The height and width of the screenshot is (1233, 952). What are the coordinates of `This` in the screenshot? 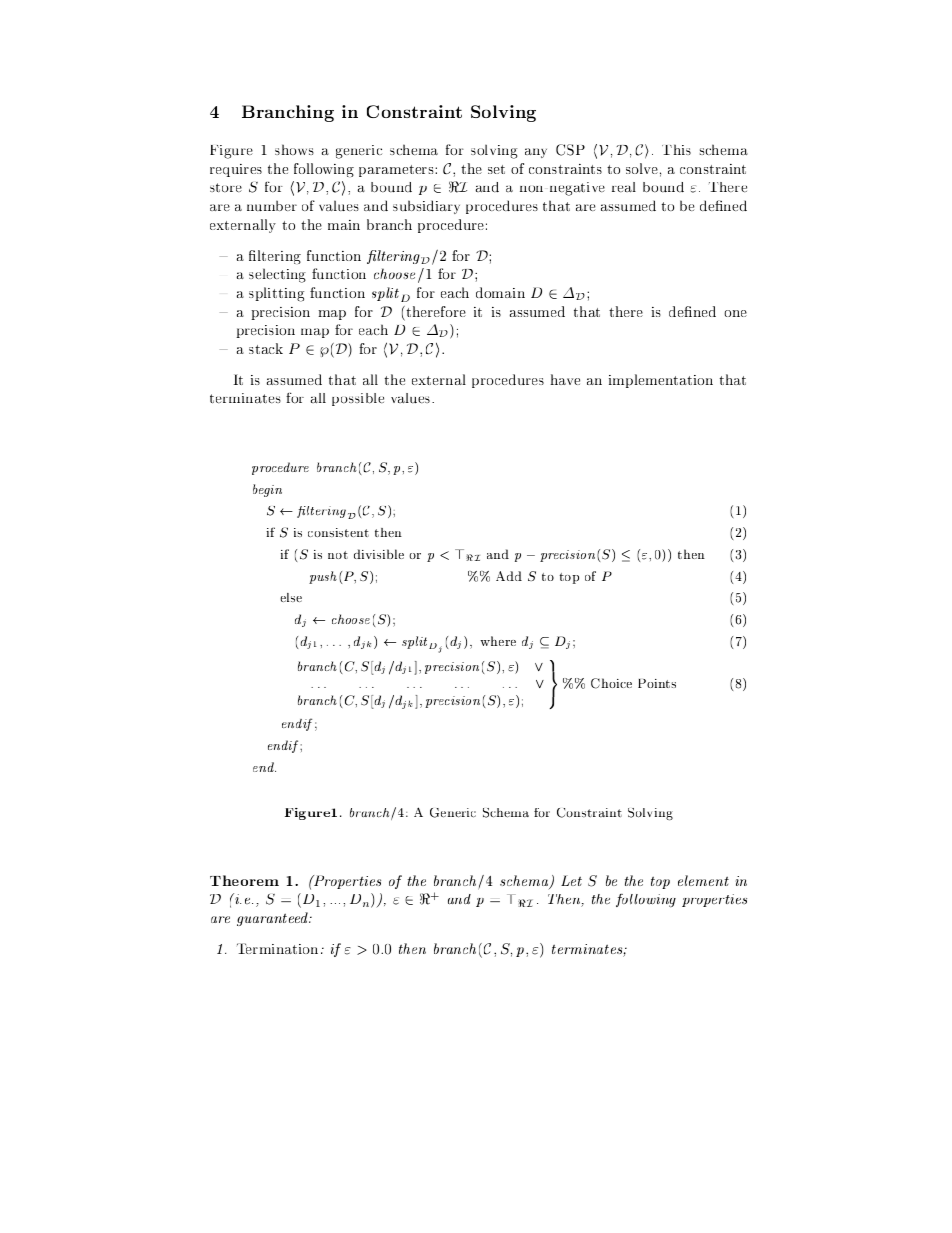 It's located at (676, 149).
